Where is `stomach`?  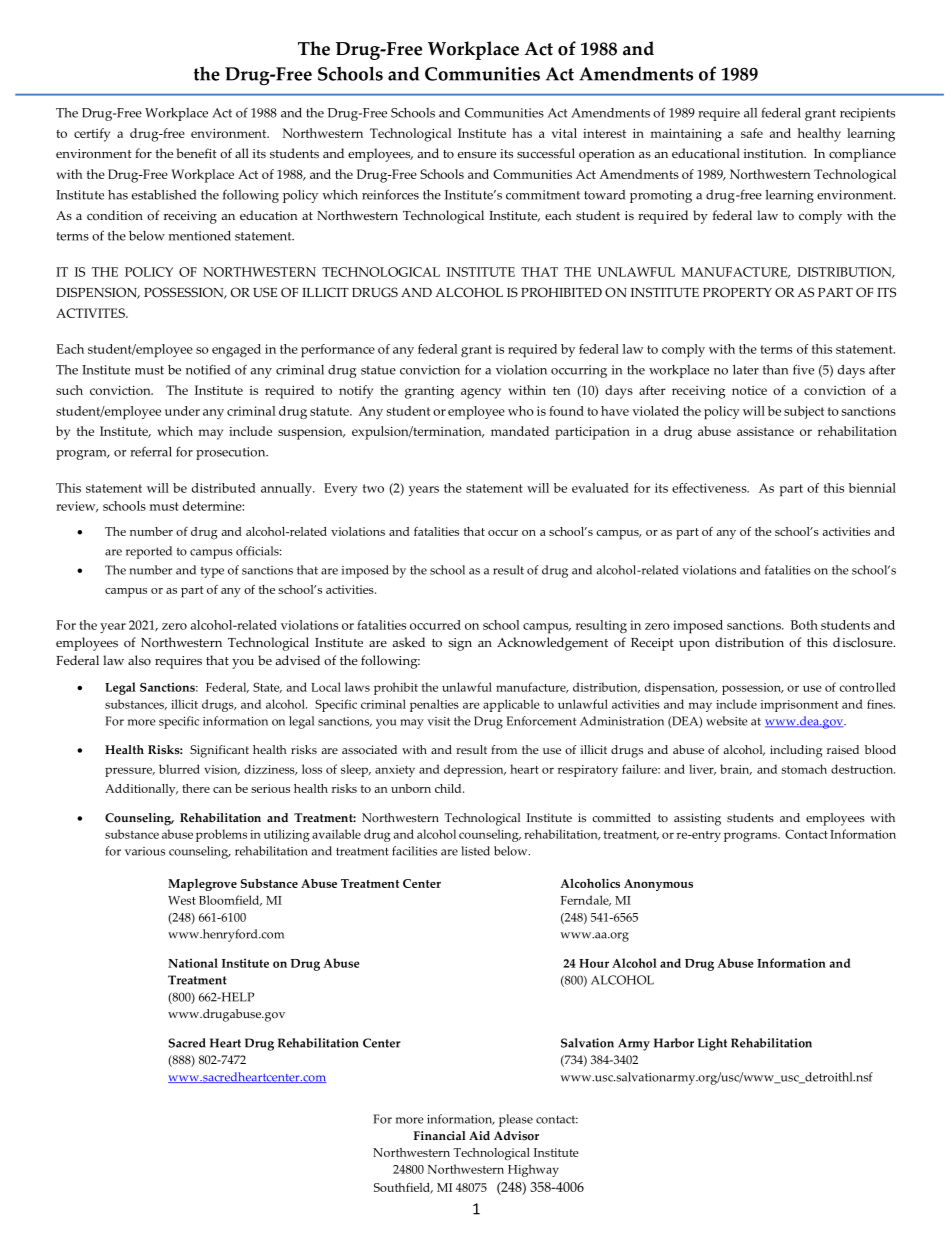
stomach is located at coordinates (804, 769).
